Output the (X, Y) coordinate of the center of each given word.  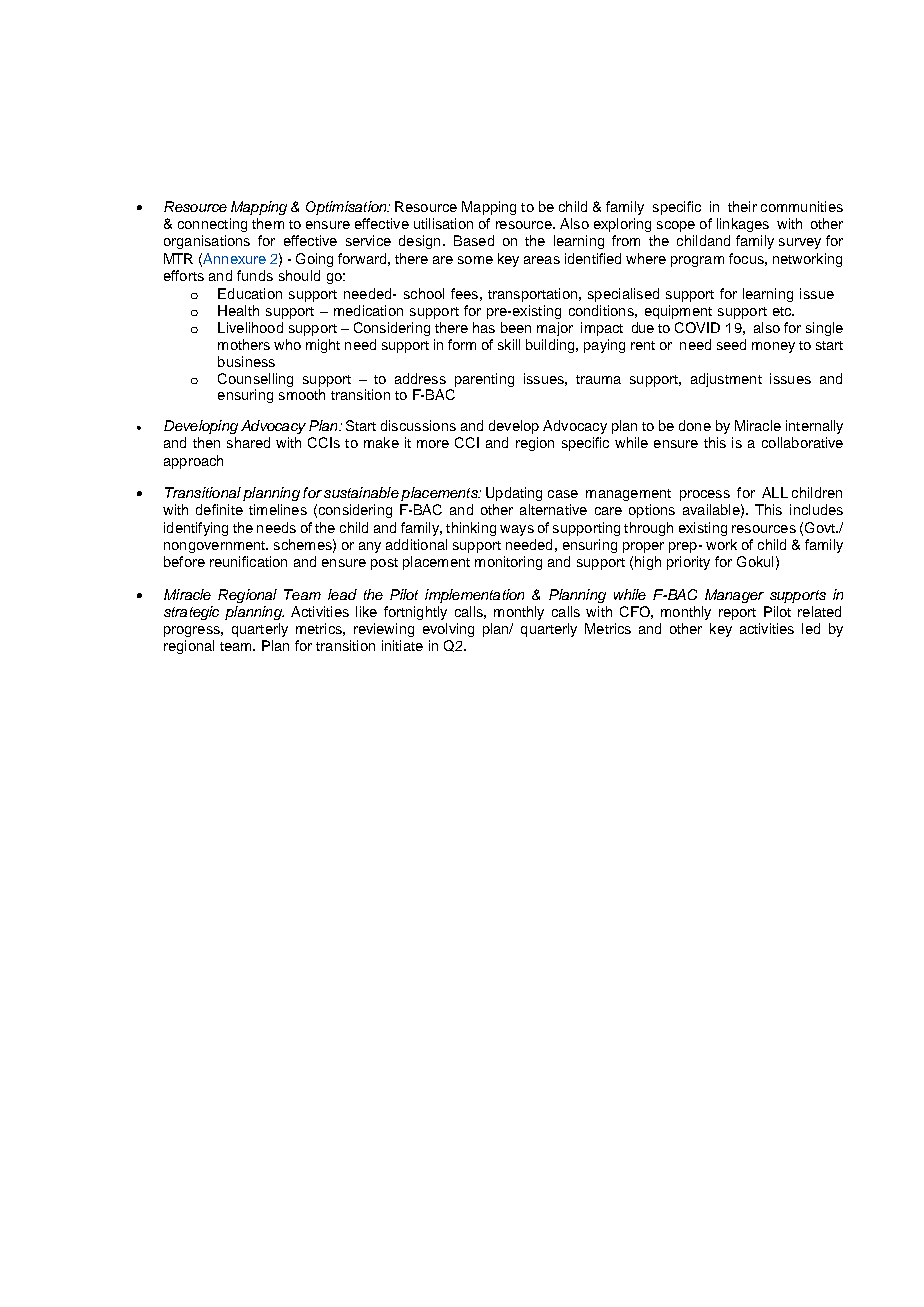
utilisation (443, 223)
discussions (418, 425)
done (695, 425)
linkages (743, 225)
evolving (448, 630)
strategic (191, 613)
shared (248, 442)
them (268, 223)
